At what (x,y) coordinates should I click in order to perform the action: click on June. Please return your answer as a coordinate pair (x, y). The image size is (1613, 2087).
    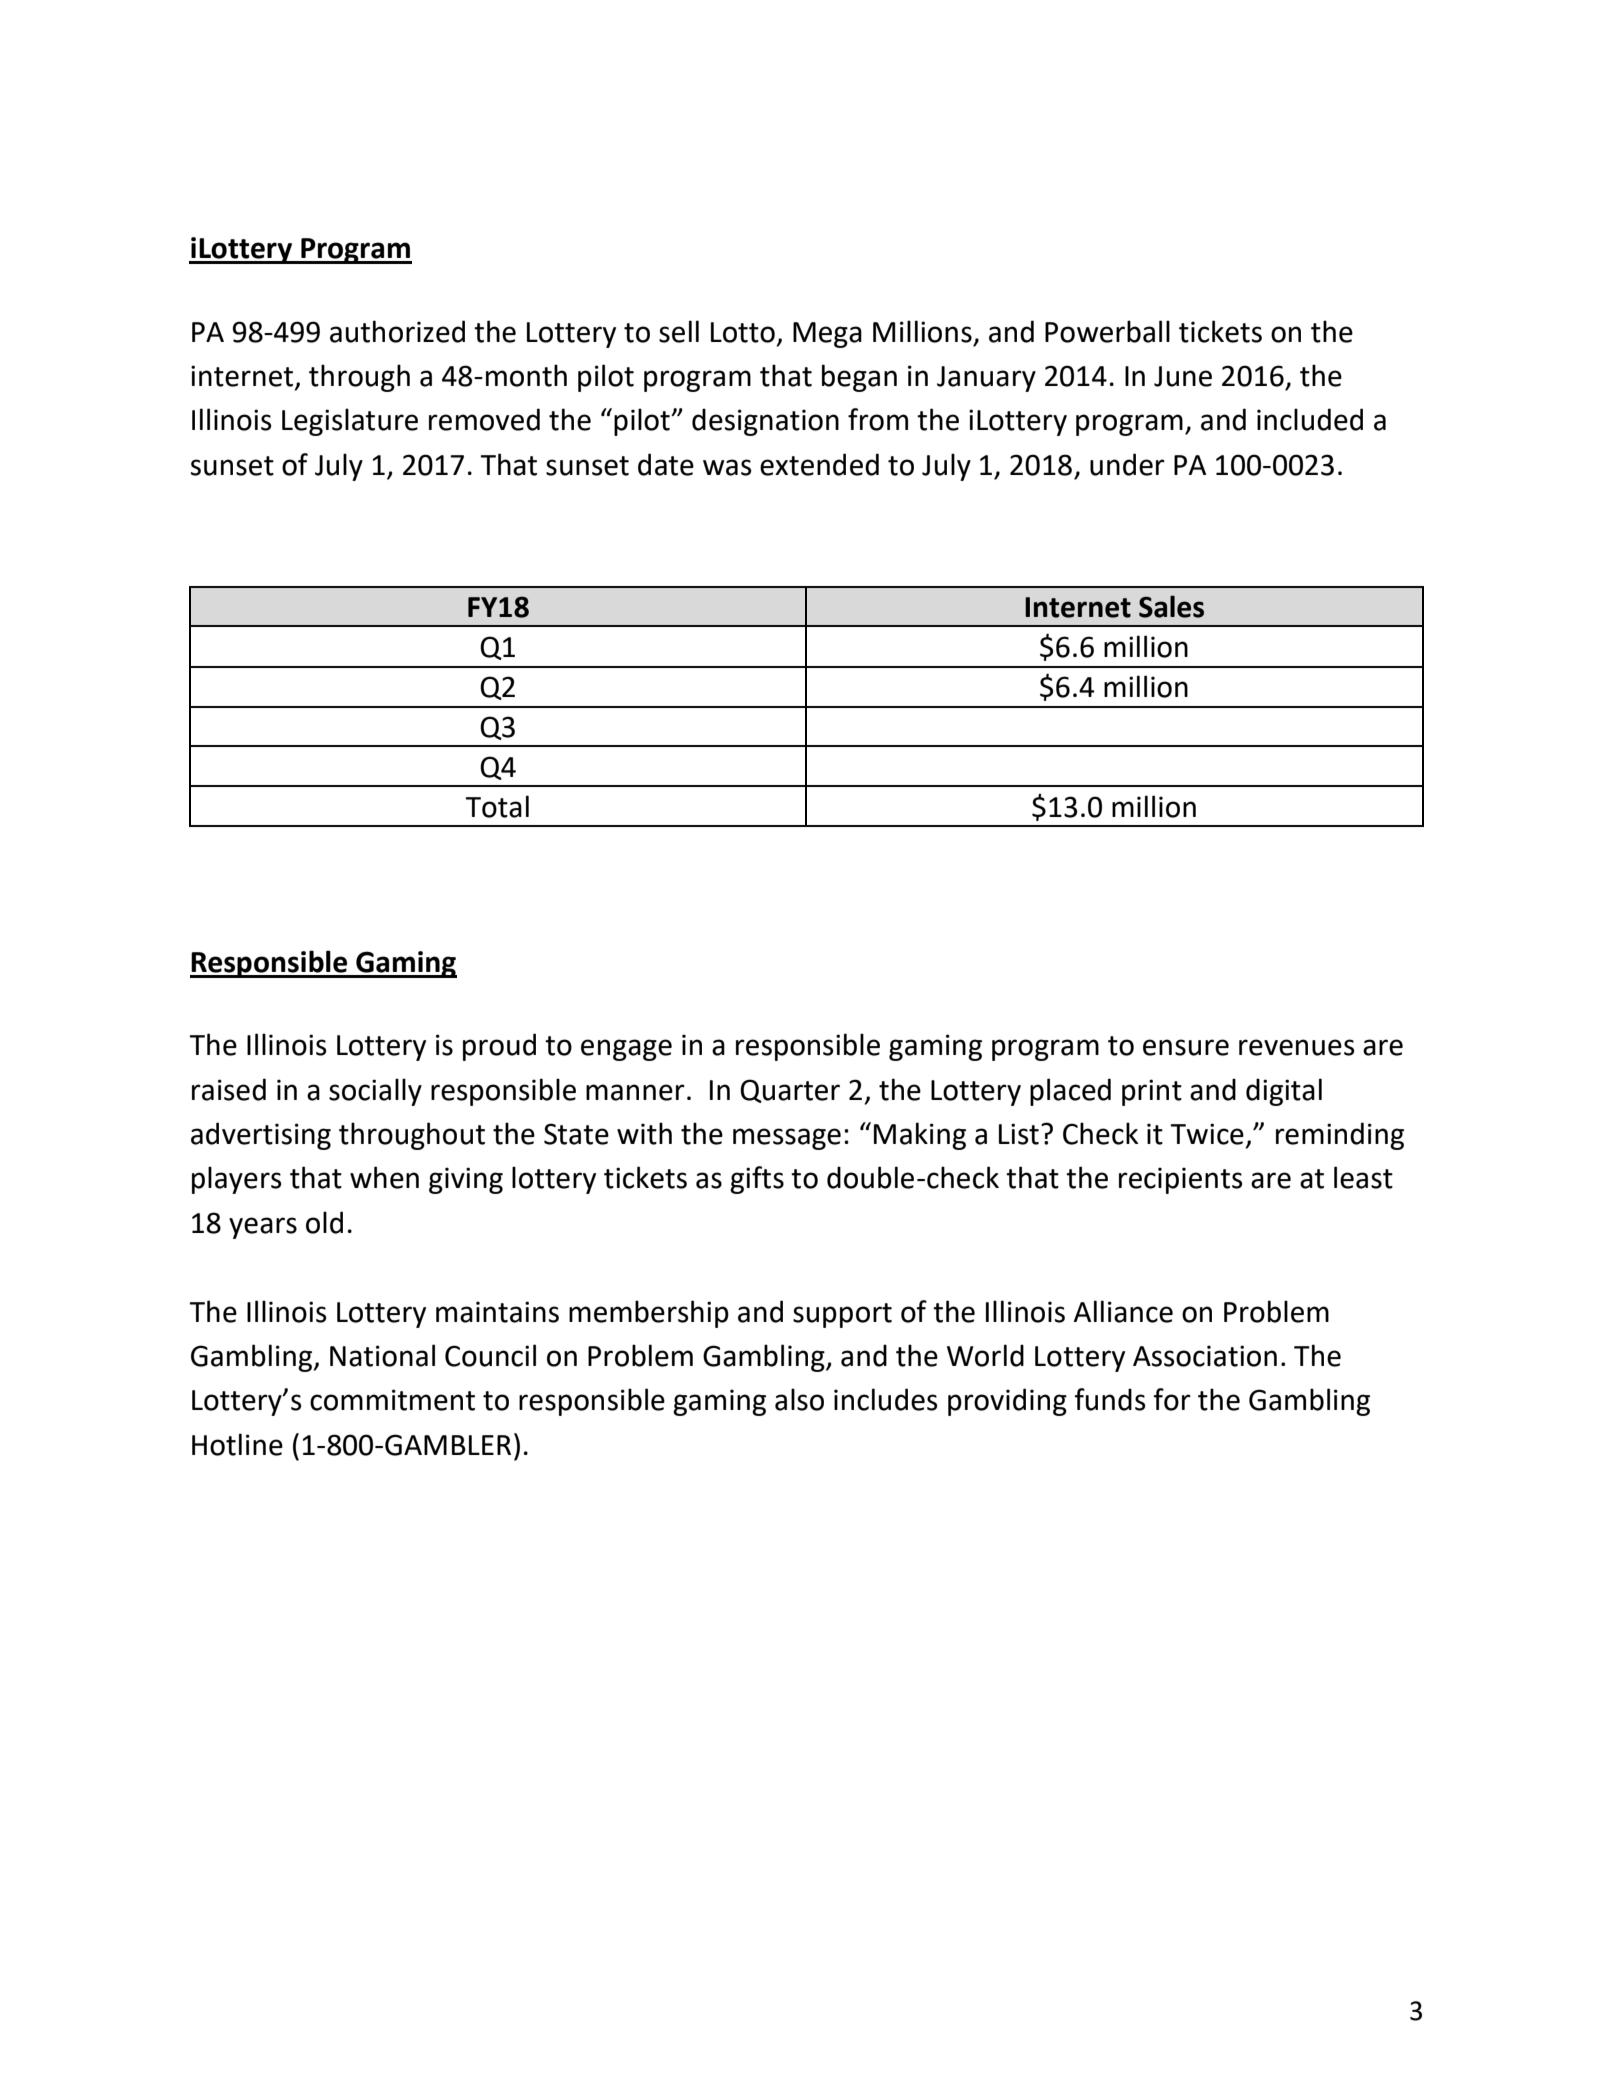
    Looking at the image, I should click on (1183, 376).
